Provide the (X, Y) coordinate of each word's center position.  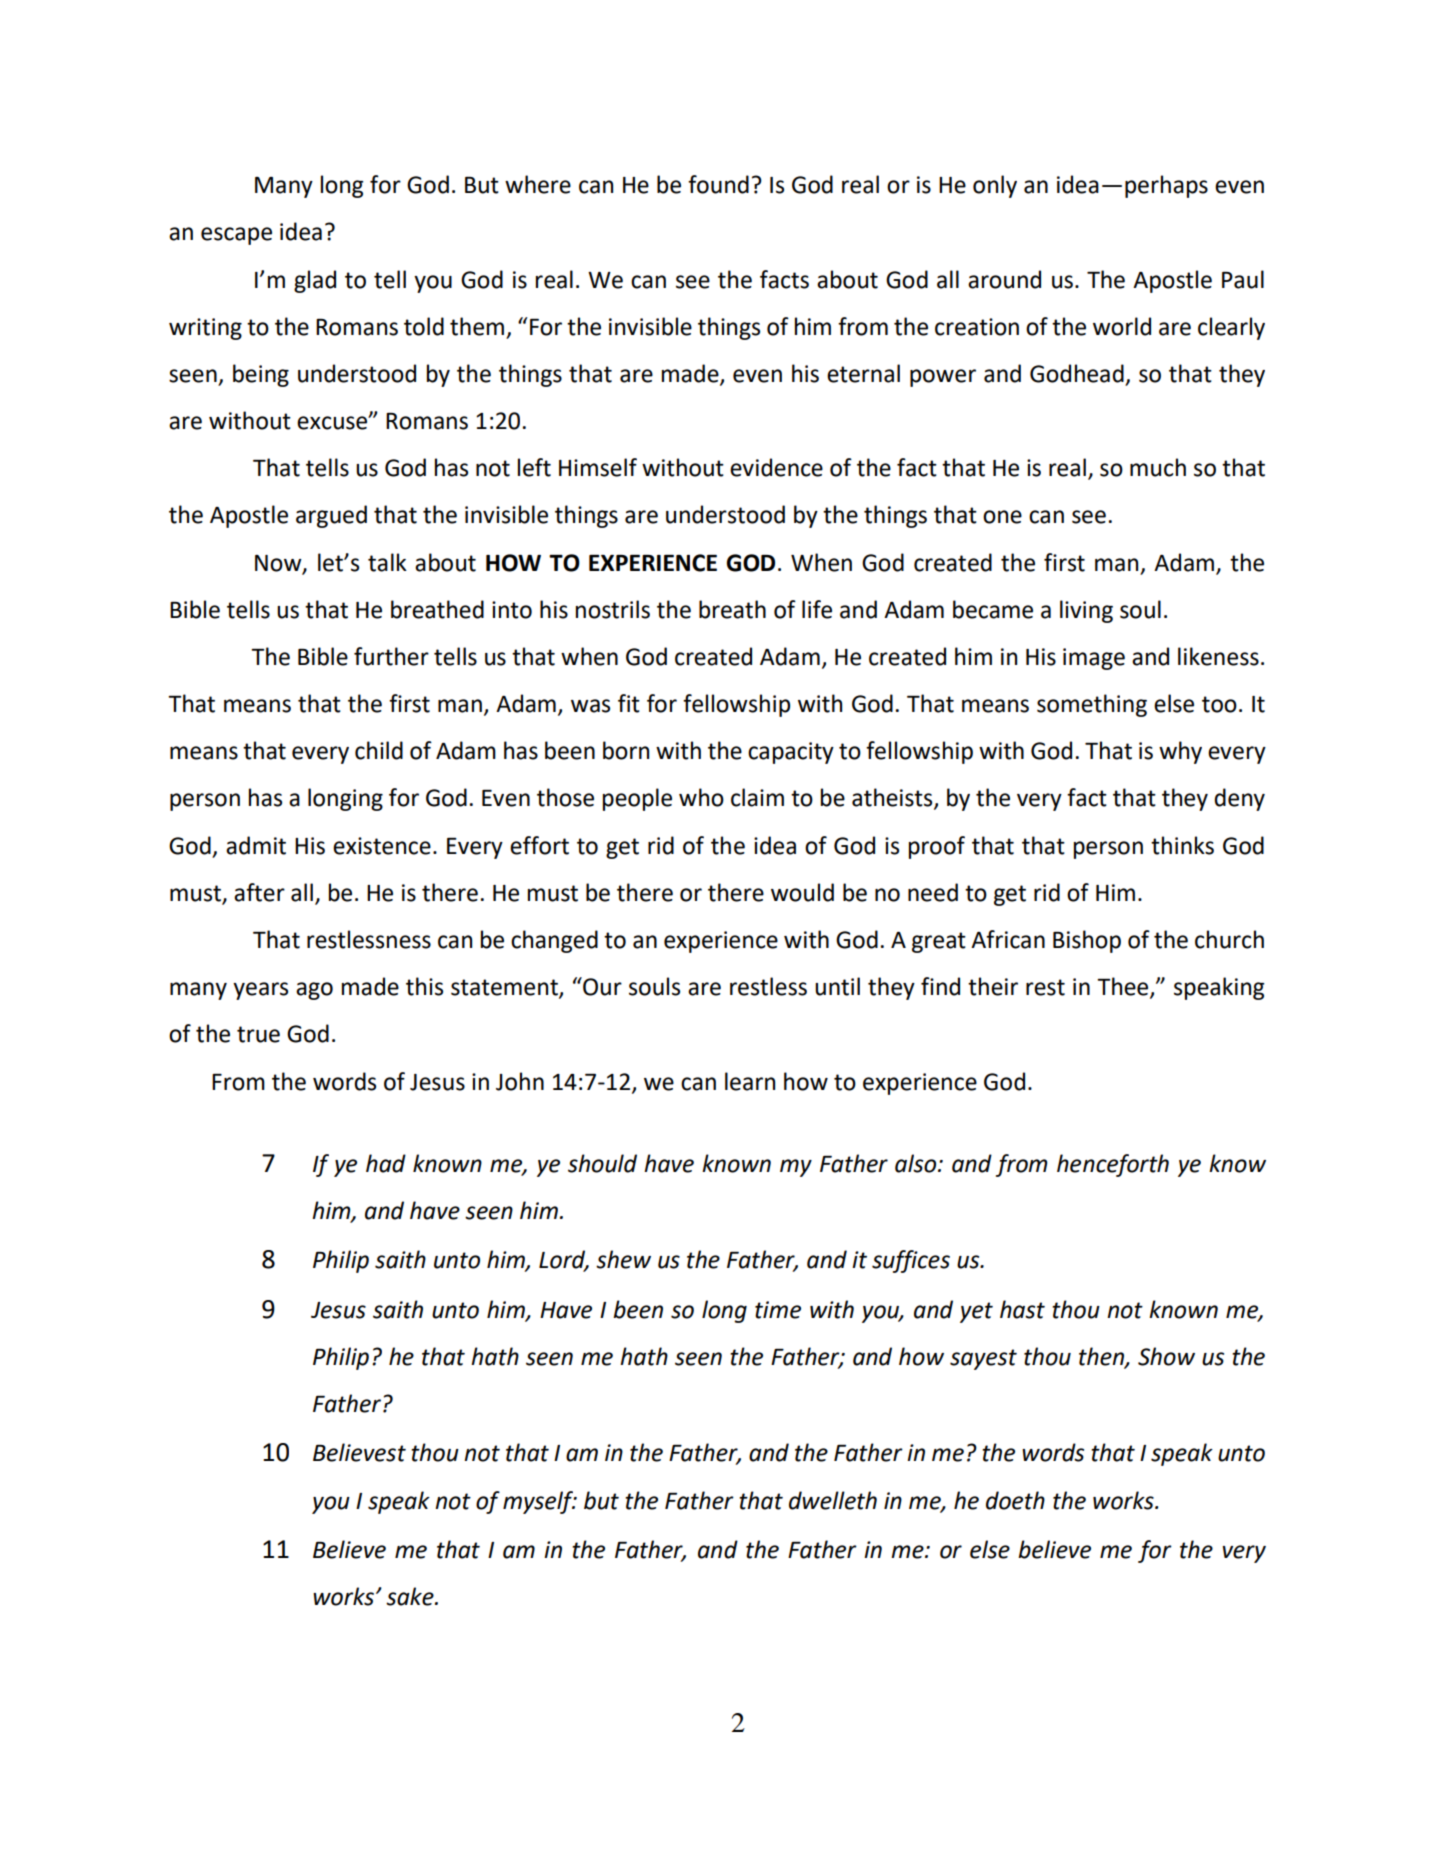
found (718, 184)
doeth (1015, 1500)
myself (539, 1502)
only (995, 186)
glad (315, 281)
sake (411, 1596)
